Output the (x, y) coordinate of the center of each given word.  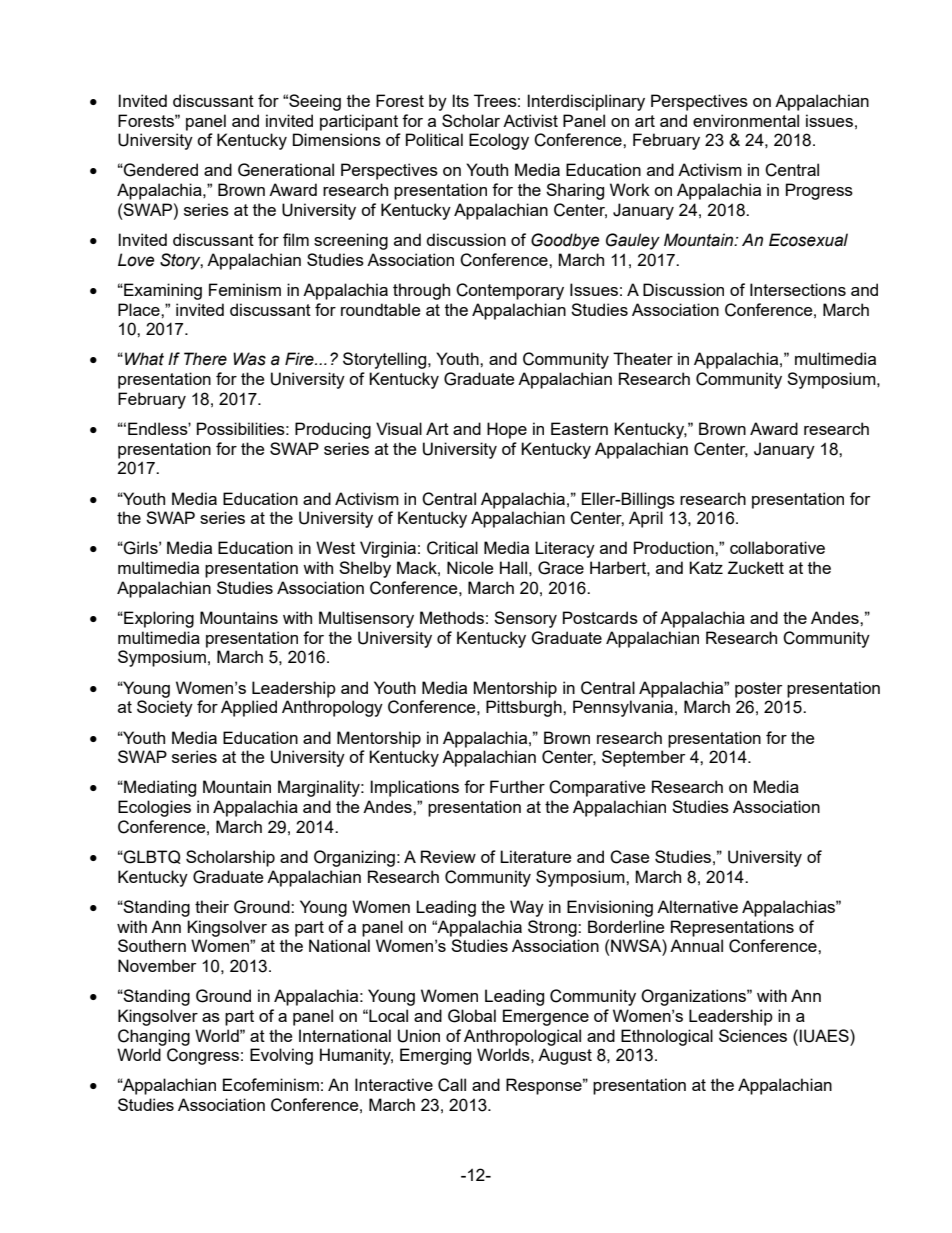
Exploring (158, 619)
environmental (746, 120)
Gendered (160, 170)
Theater (643, 358)
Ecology (499, 141)
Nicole (470, 567)
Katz (706, 567)
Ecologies (154, 808)
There (205, 359)
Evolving (281, 1056)
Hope (507, 430)
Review (448, 856)
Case (629, 857)
